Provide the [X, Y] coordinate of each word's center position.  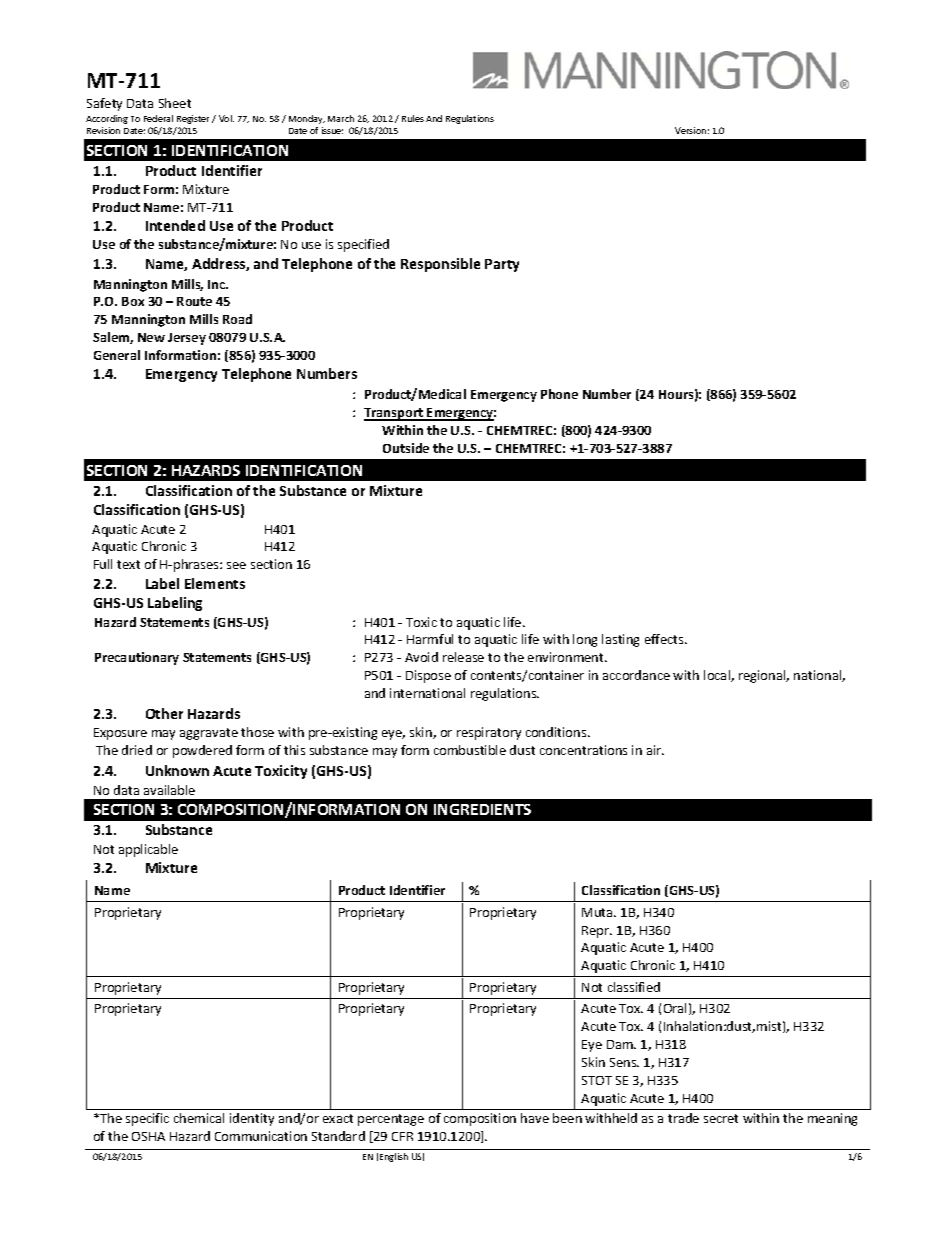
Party [502, 265]
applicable [148, 850]
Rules [413, 118]
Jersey [187, 339]
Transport [395, 414]
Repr [597, 932]
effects [665, 639]
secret [721, 1118]
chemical [199, 1118]
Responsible [440, 265]
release [463, 657]
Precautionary [137, 658]
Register [195, 119]
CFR [402, 1136]
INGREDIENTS [482, 809]
